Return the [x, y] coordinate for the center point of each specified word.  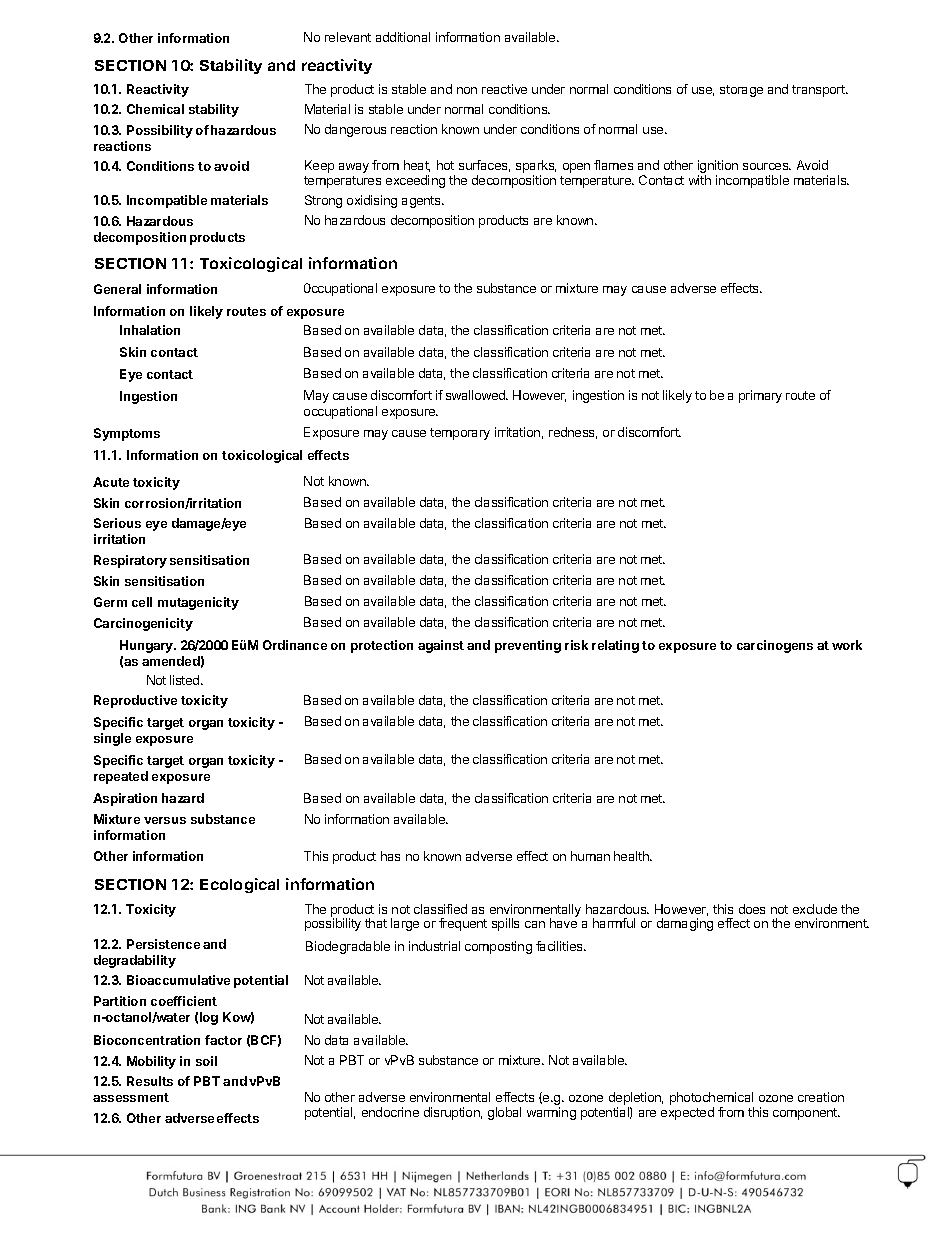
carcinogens [775, 646]
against [441, 646]
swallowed [476, 395]
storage [741, 91]
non [467, 90]
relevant [348, 37]
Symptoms [127, 434]
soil [206, 1061]
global [504, 1113]
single [112, 739]
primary [760, 396]
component [806, 1114]
